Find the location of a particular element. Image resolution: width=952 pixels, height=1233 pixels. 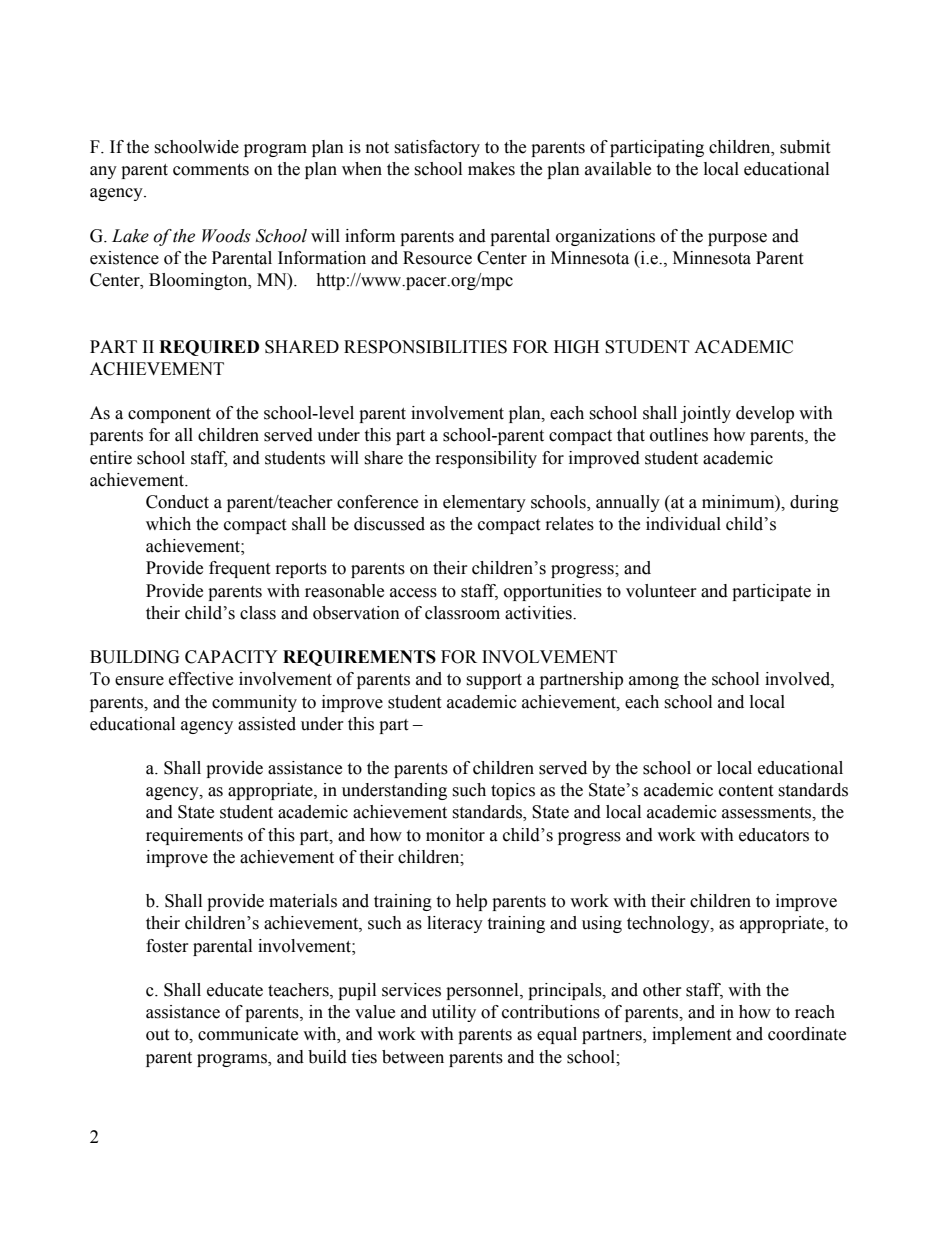

makes is located at coordinates (491, 169).
